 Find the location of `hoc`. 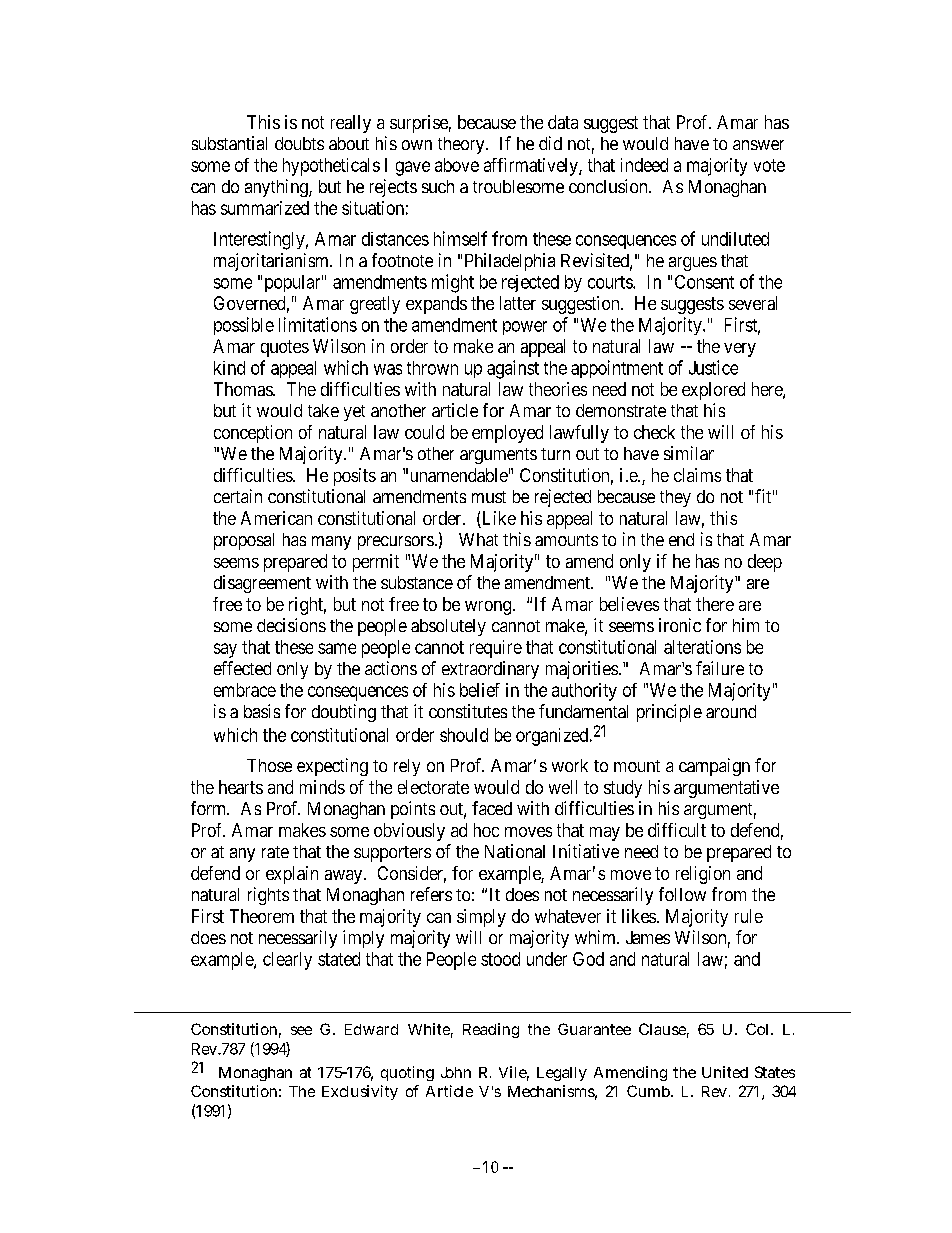

hoc is located at coordinates (486, 830).
